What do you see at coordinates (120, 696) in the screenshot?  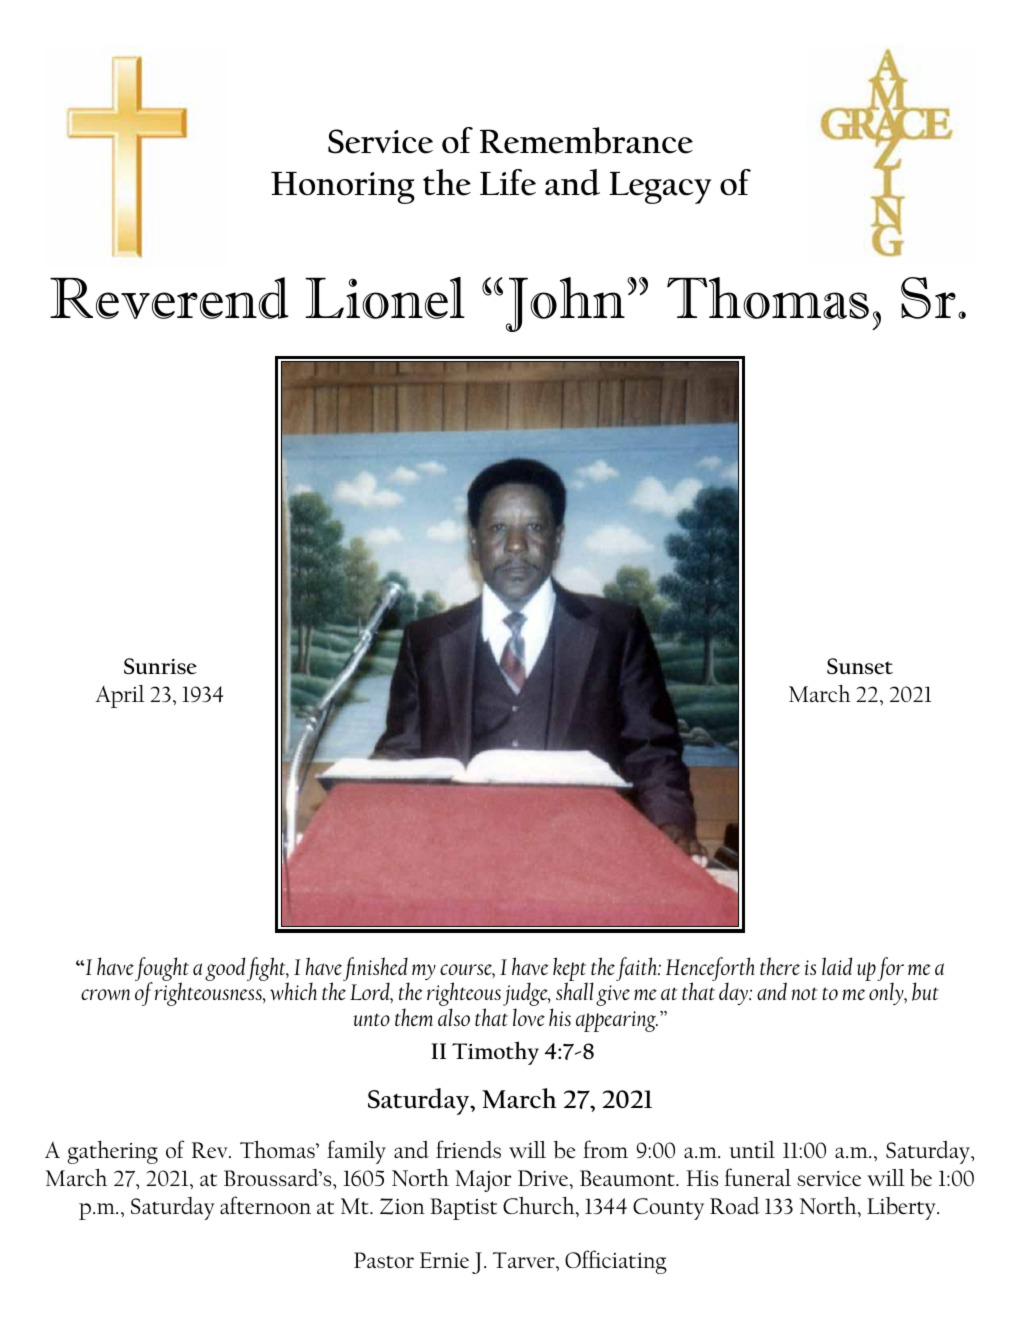 I see `April` at bounding box center [120, 696].
